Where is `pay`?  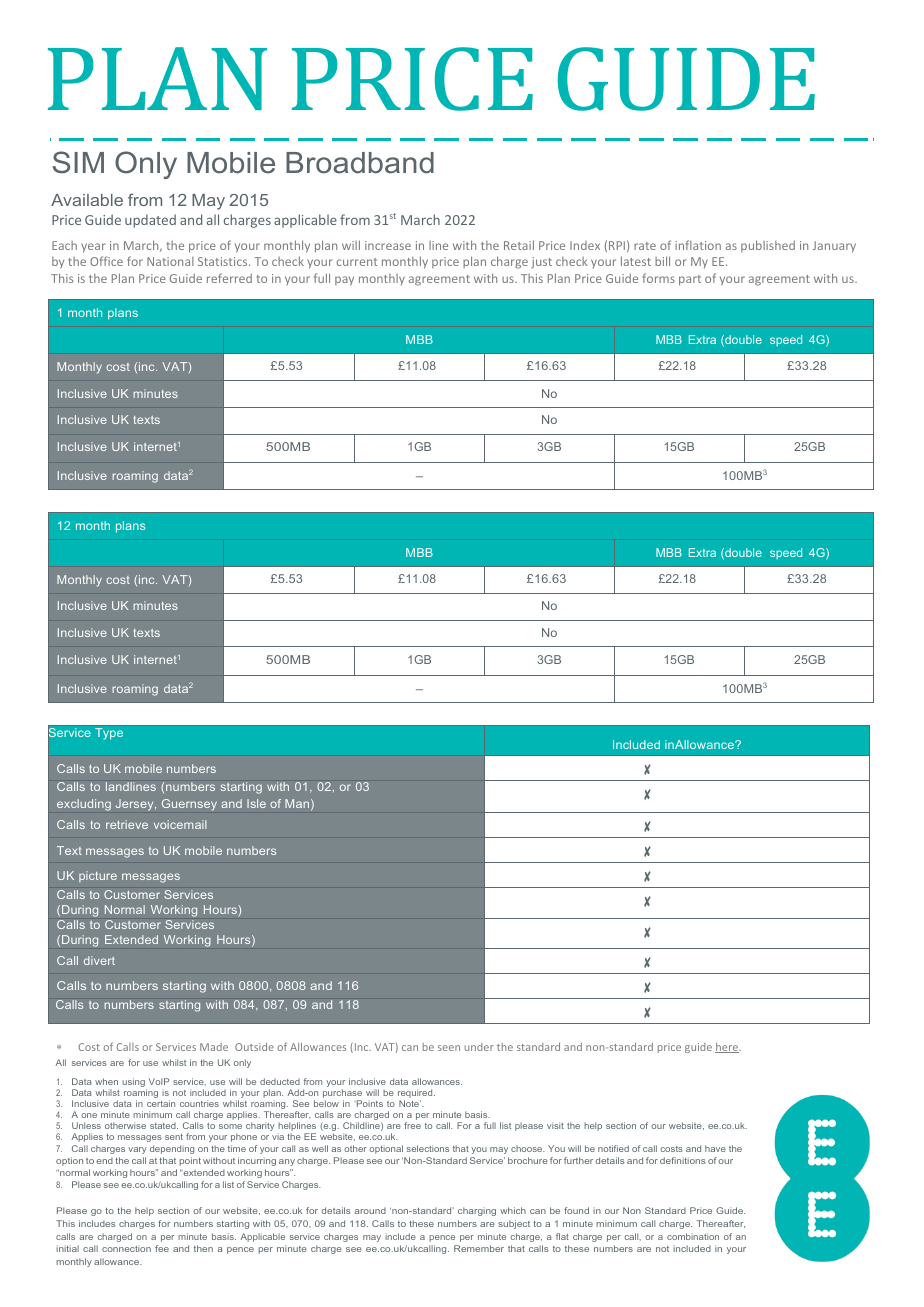 pay is located at coordinates (344, 281).
